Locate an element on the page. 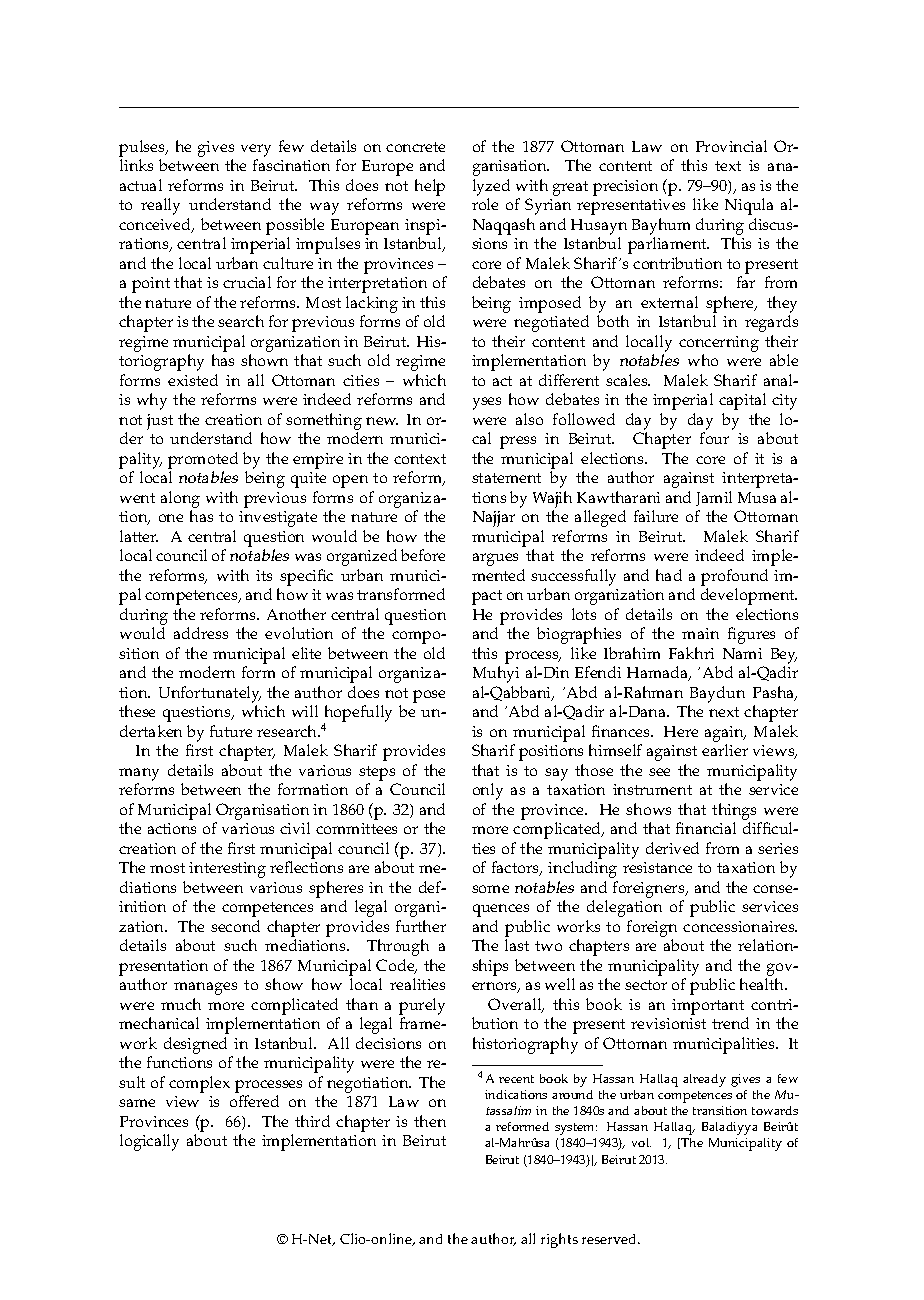 The height and width of the image is (1300, 924). Provincial is located at coordinates (731, 146).
